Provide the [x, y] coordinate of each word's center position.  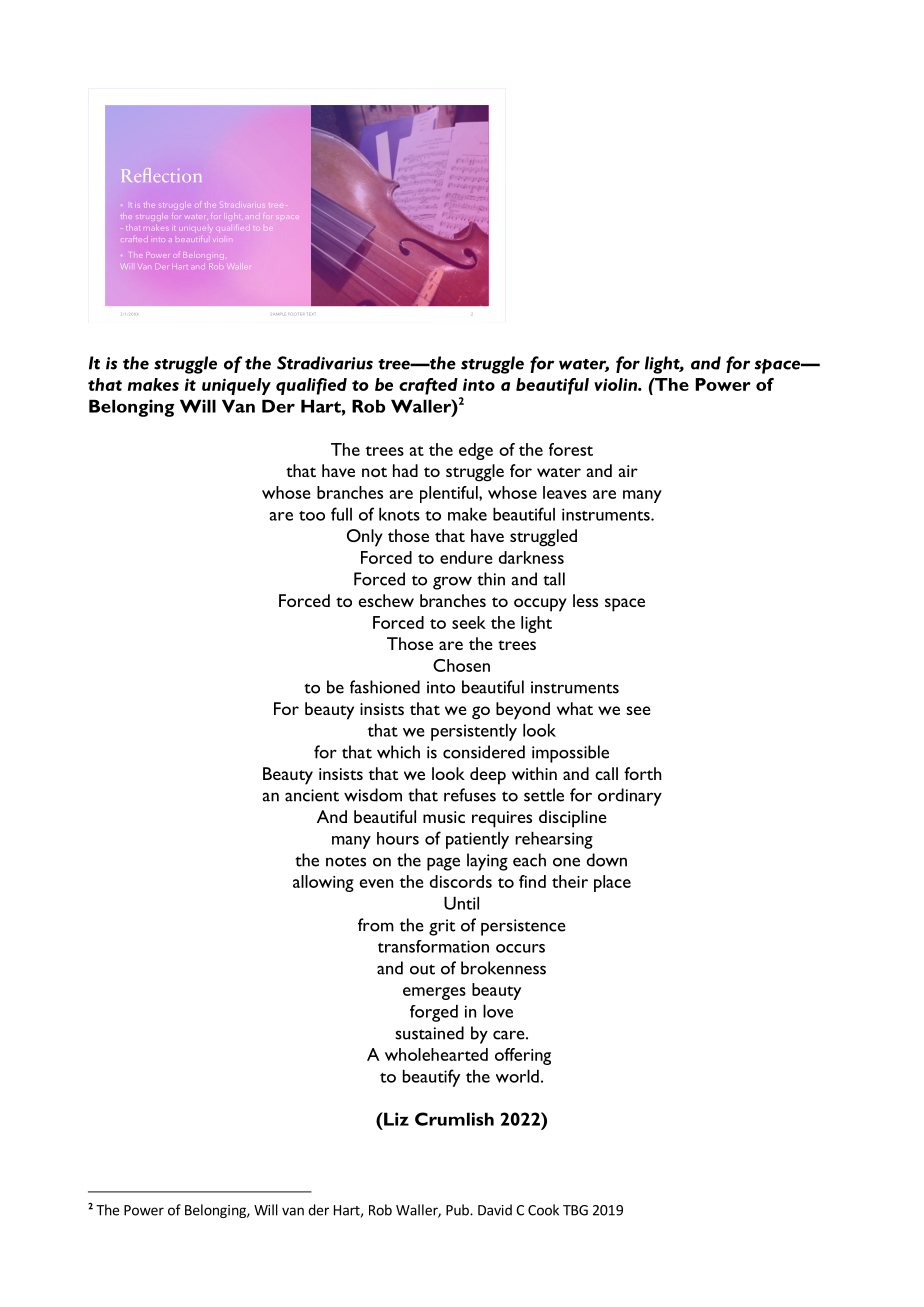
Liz [395, 1119]
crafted [428, 386]
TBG [575, 1210]
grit [442, 927]
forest [571, 449]
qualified [311, 386]
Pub [458, 1210]
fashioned [385, 687]
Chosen [461, 665]
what [575, 708]
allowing [323, 883]
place [612, 883]
